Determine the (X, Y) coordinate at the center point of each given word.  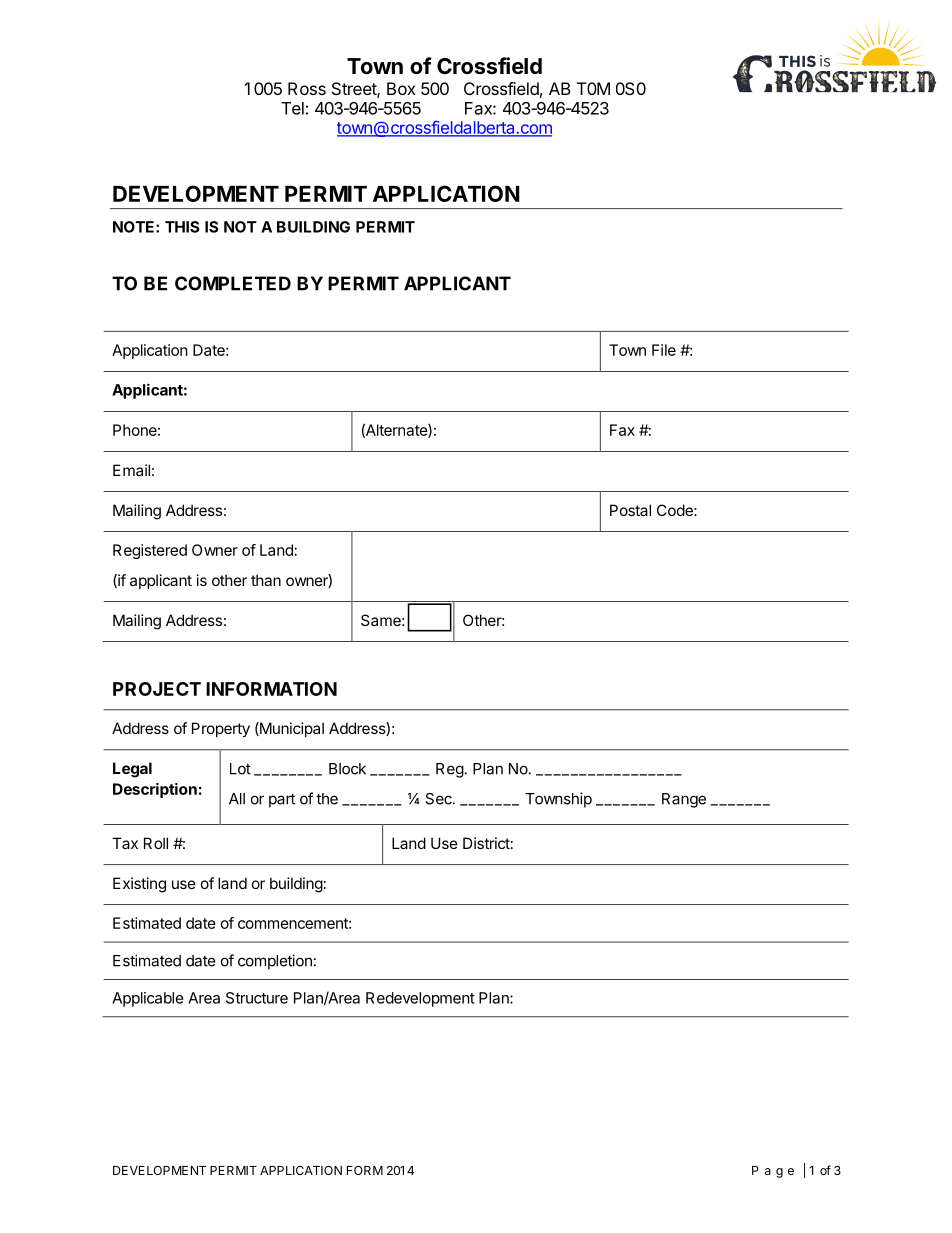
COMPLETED (233, 283)
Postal (630, 510)
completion (275, 962)
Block (347, 769)
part (282, 800)
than (266, 580)
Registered (150, 551)
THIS (182, 227)
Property (221, 729)
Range (684, 800)
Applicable (148, 999)
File (664, 350)
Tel (292, 108)
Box (401, 88)
